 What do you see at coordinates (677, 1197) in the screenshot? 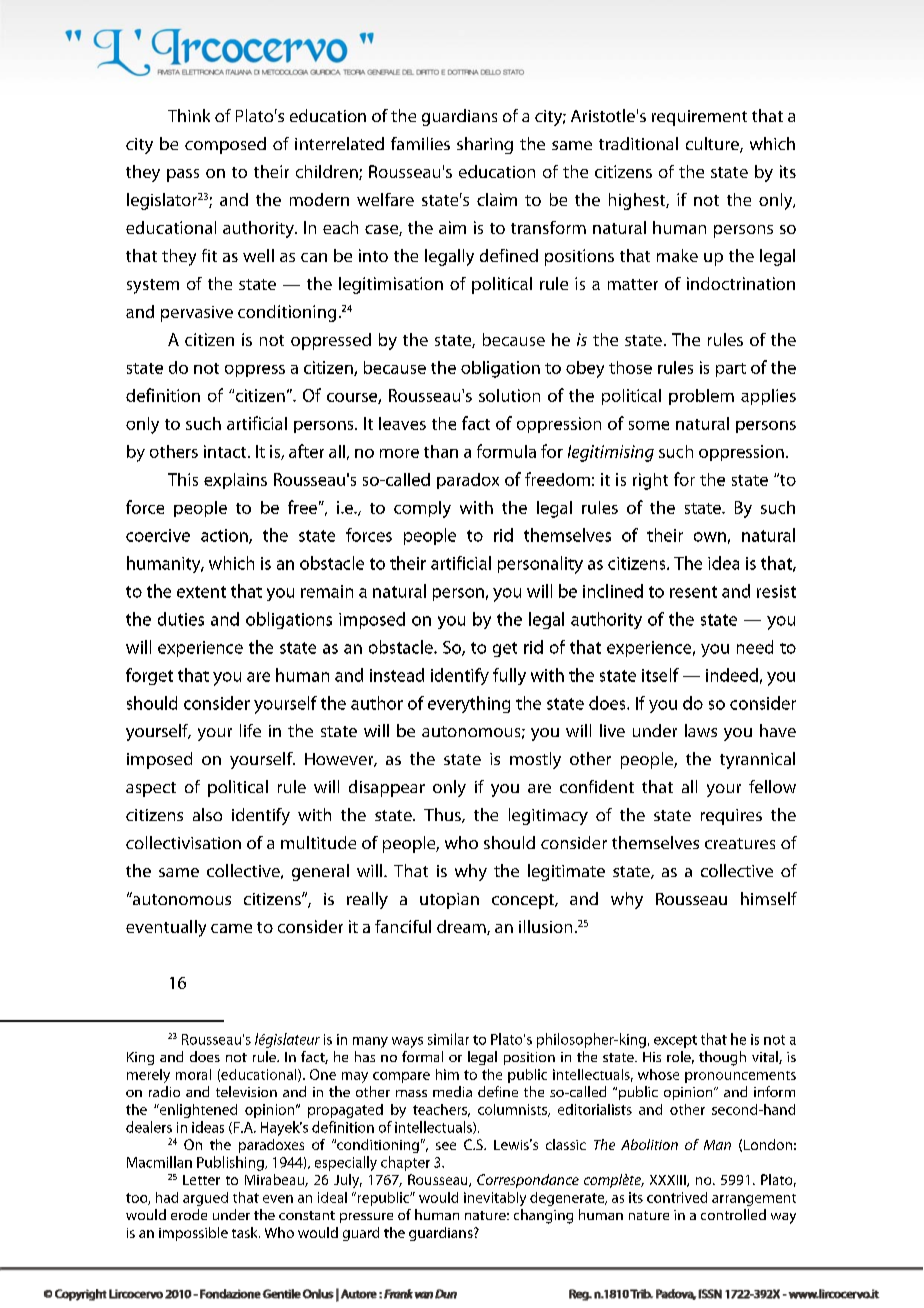
I see `contrived` at bounding box center [677, 1197].
